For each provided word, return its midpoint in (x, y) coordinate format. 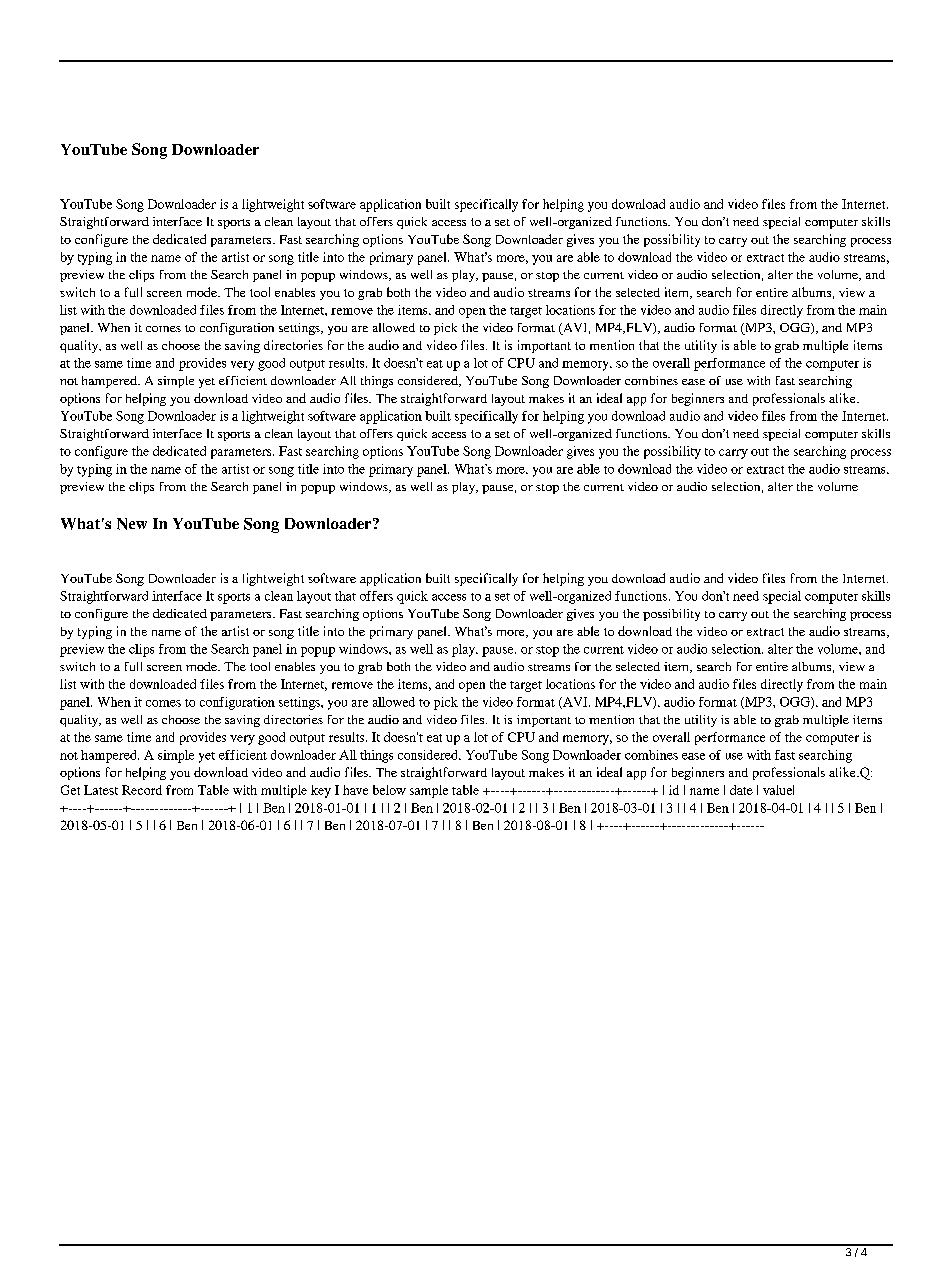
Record (142, 790)
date (741, 790)
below (389, 790)
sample (429, 791)
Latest (101, 790)
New (132, 524)
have (355, 790)
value (778, 790)
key (321, 791)
